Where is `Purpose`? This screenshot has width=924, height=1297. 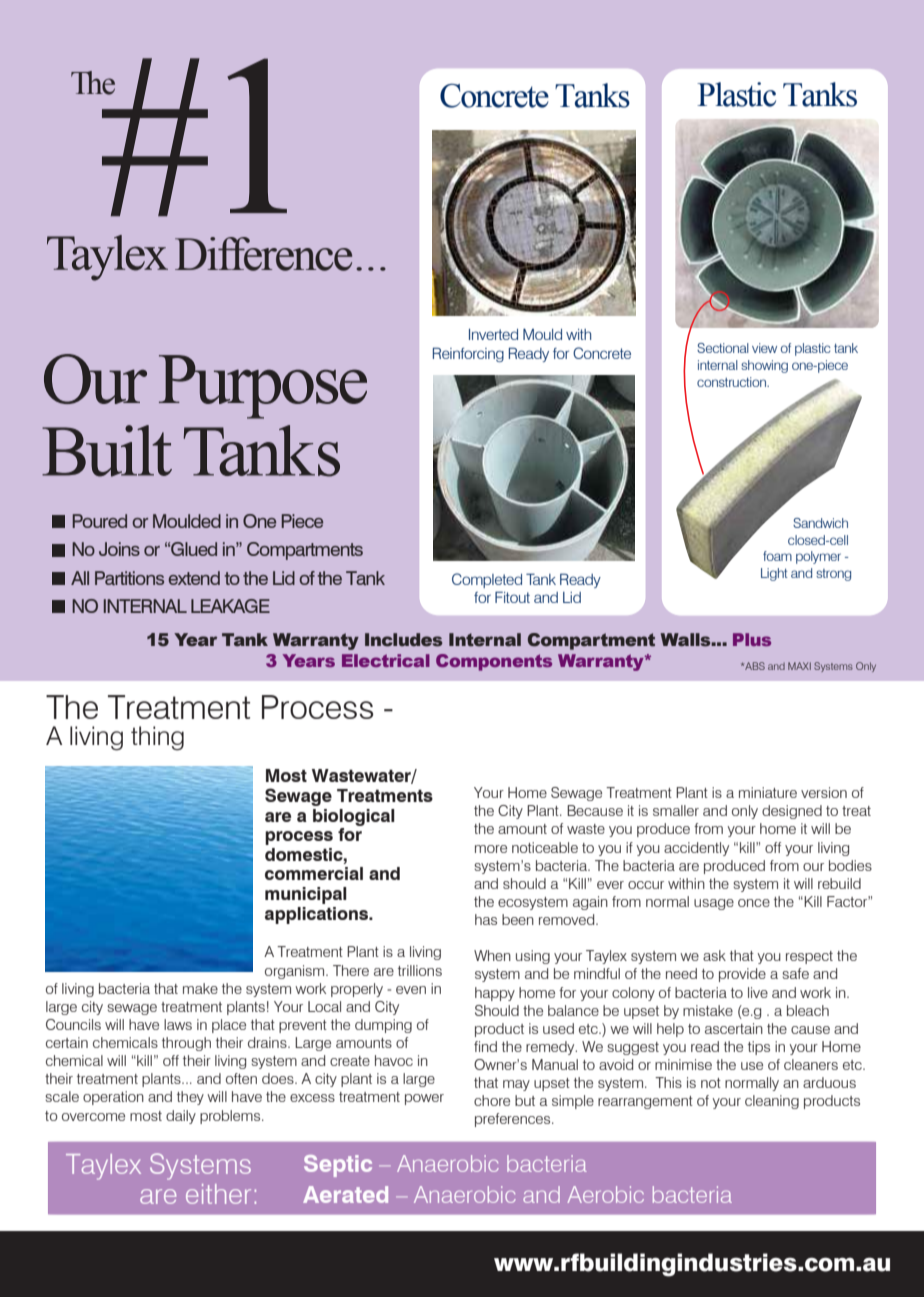 Purpose is located at coordinates (263, 387).
